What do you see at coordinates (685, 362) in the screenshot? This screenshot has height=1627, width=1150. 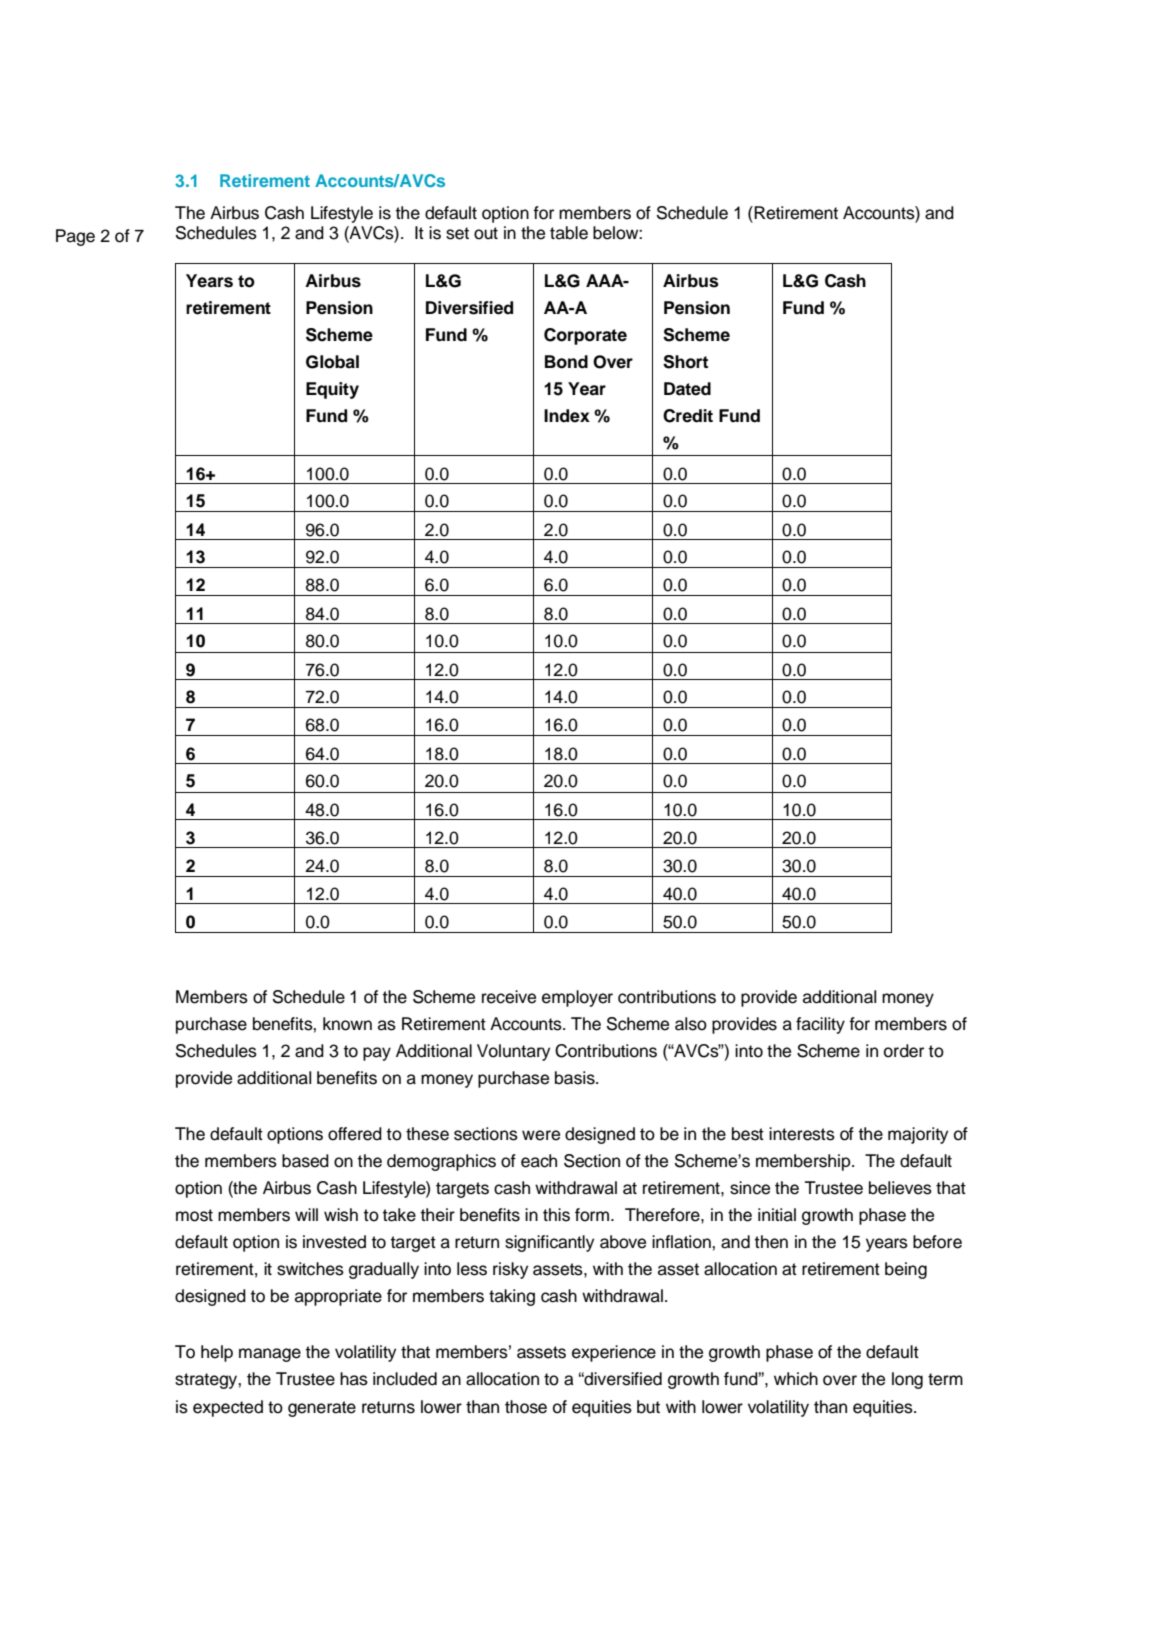 I see `Short` at bounding box center [685, 362].
